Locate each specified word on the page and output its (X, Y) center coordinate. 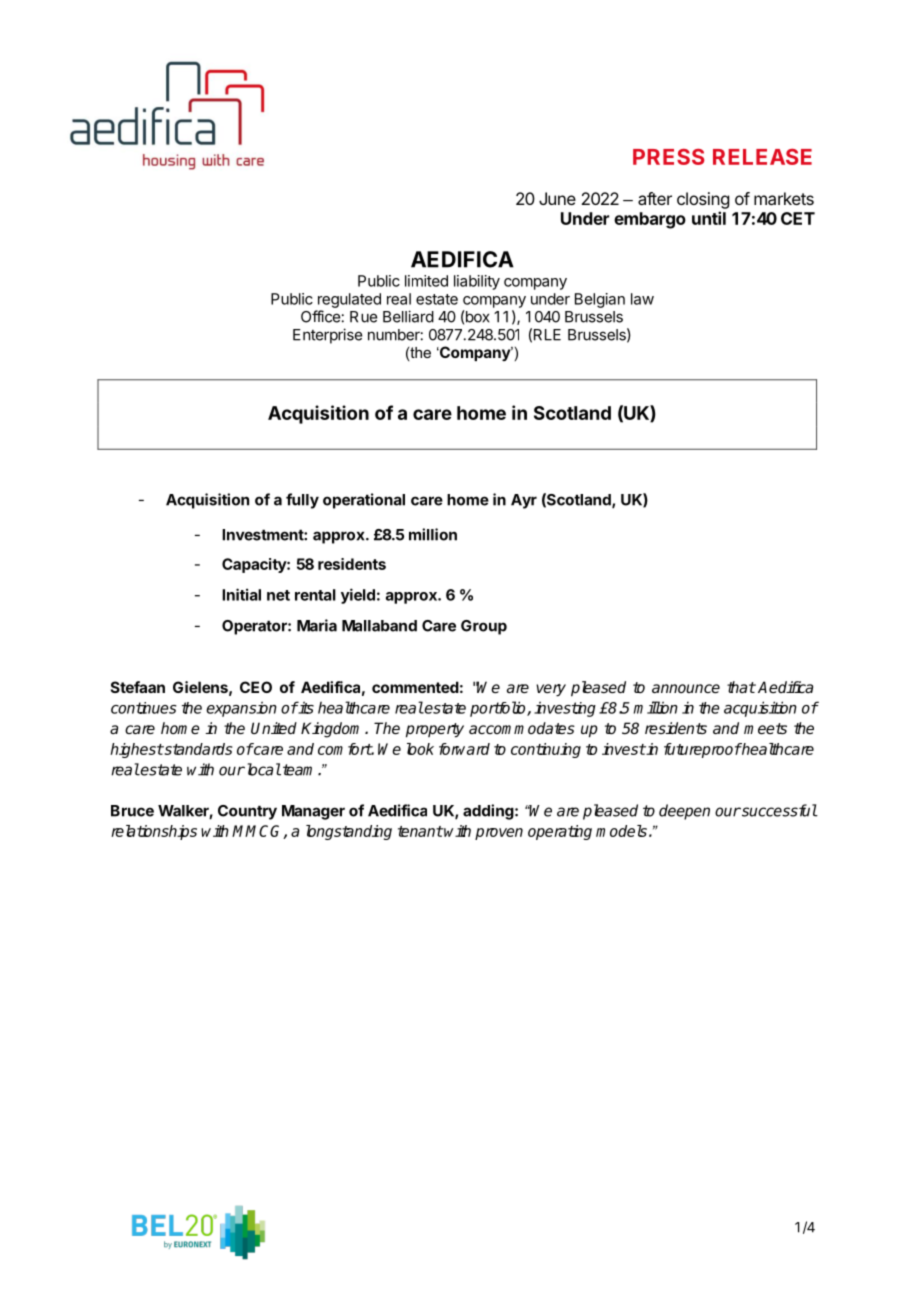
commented (415, 687)
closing (703, 200)
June (557, 198)
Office (320, 316)
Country (247, 812)
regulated (349, 300)
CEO (256, 687)
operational (364, 501)
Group (484, 627)
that (741, 687)
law (642, 299)
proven (499, 834)
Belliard (408, 316)
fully (302, 501)
